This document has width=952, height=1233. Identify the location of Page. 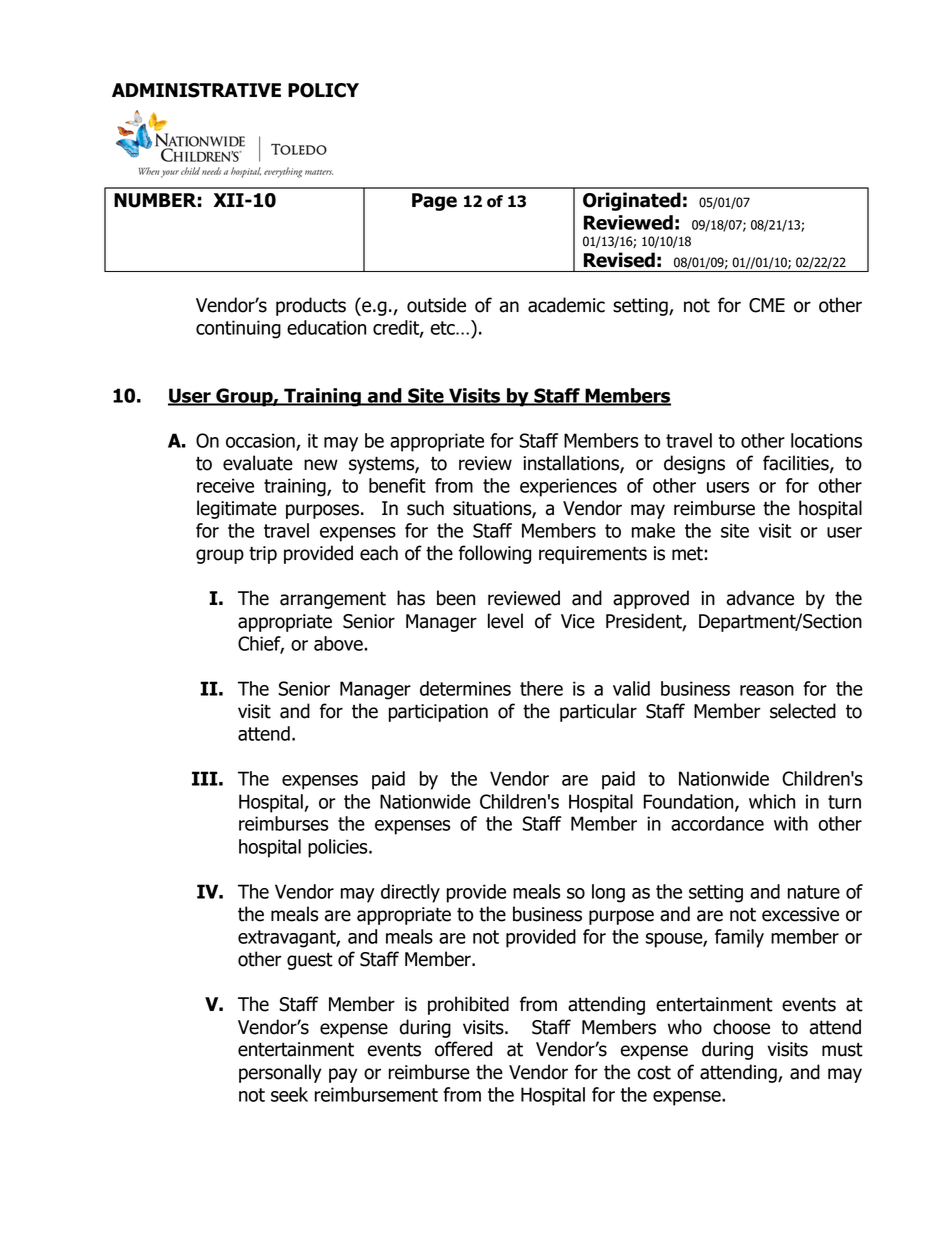
(434, 202).
